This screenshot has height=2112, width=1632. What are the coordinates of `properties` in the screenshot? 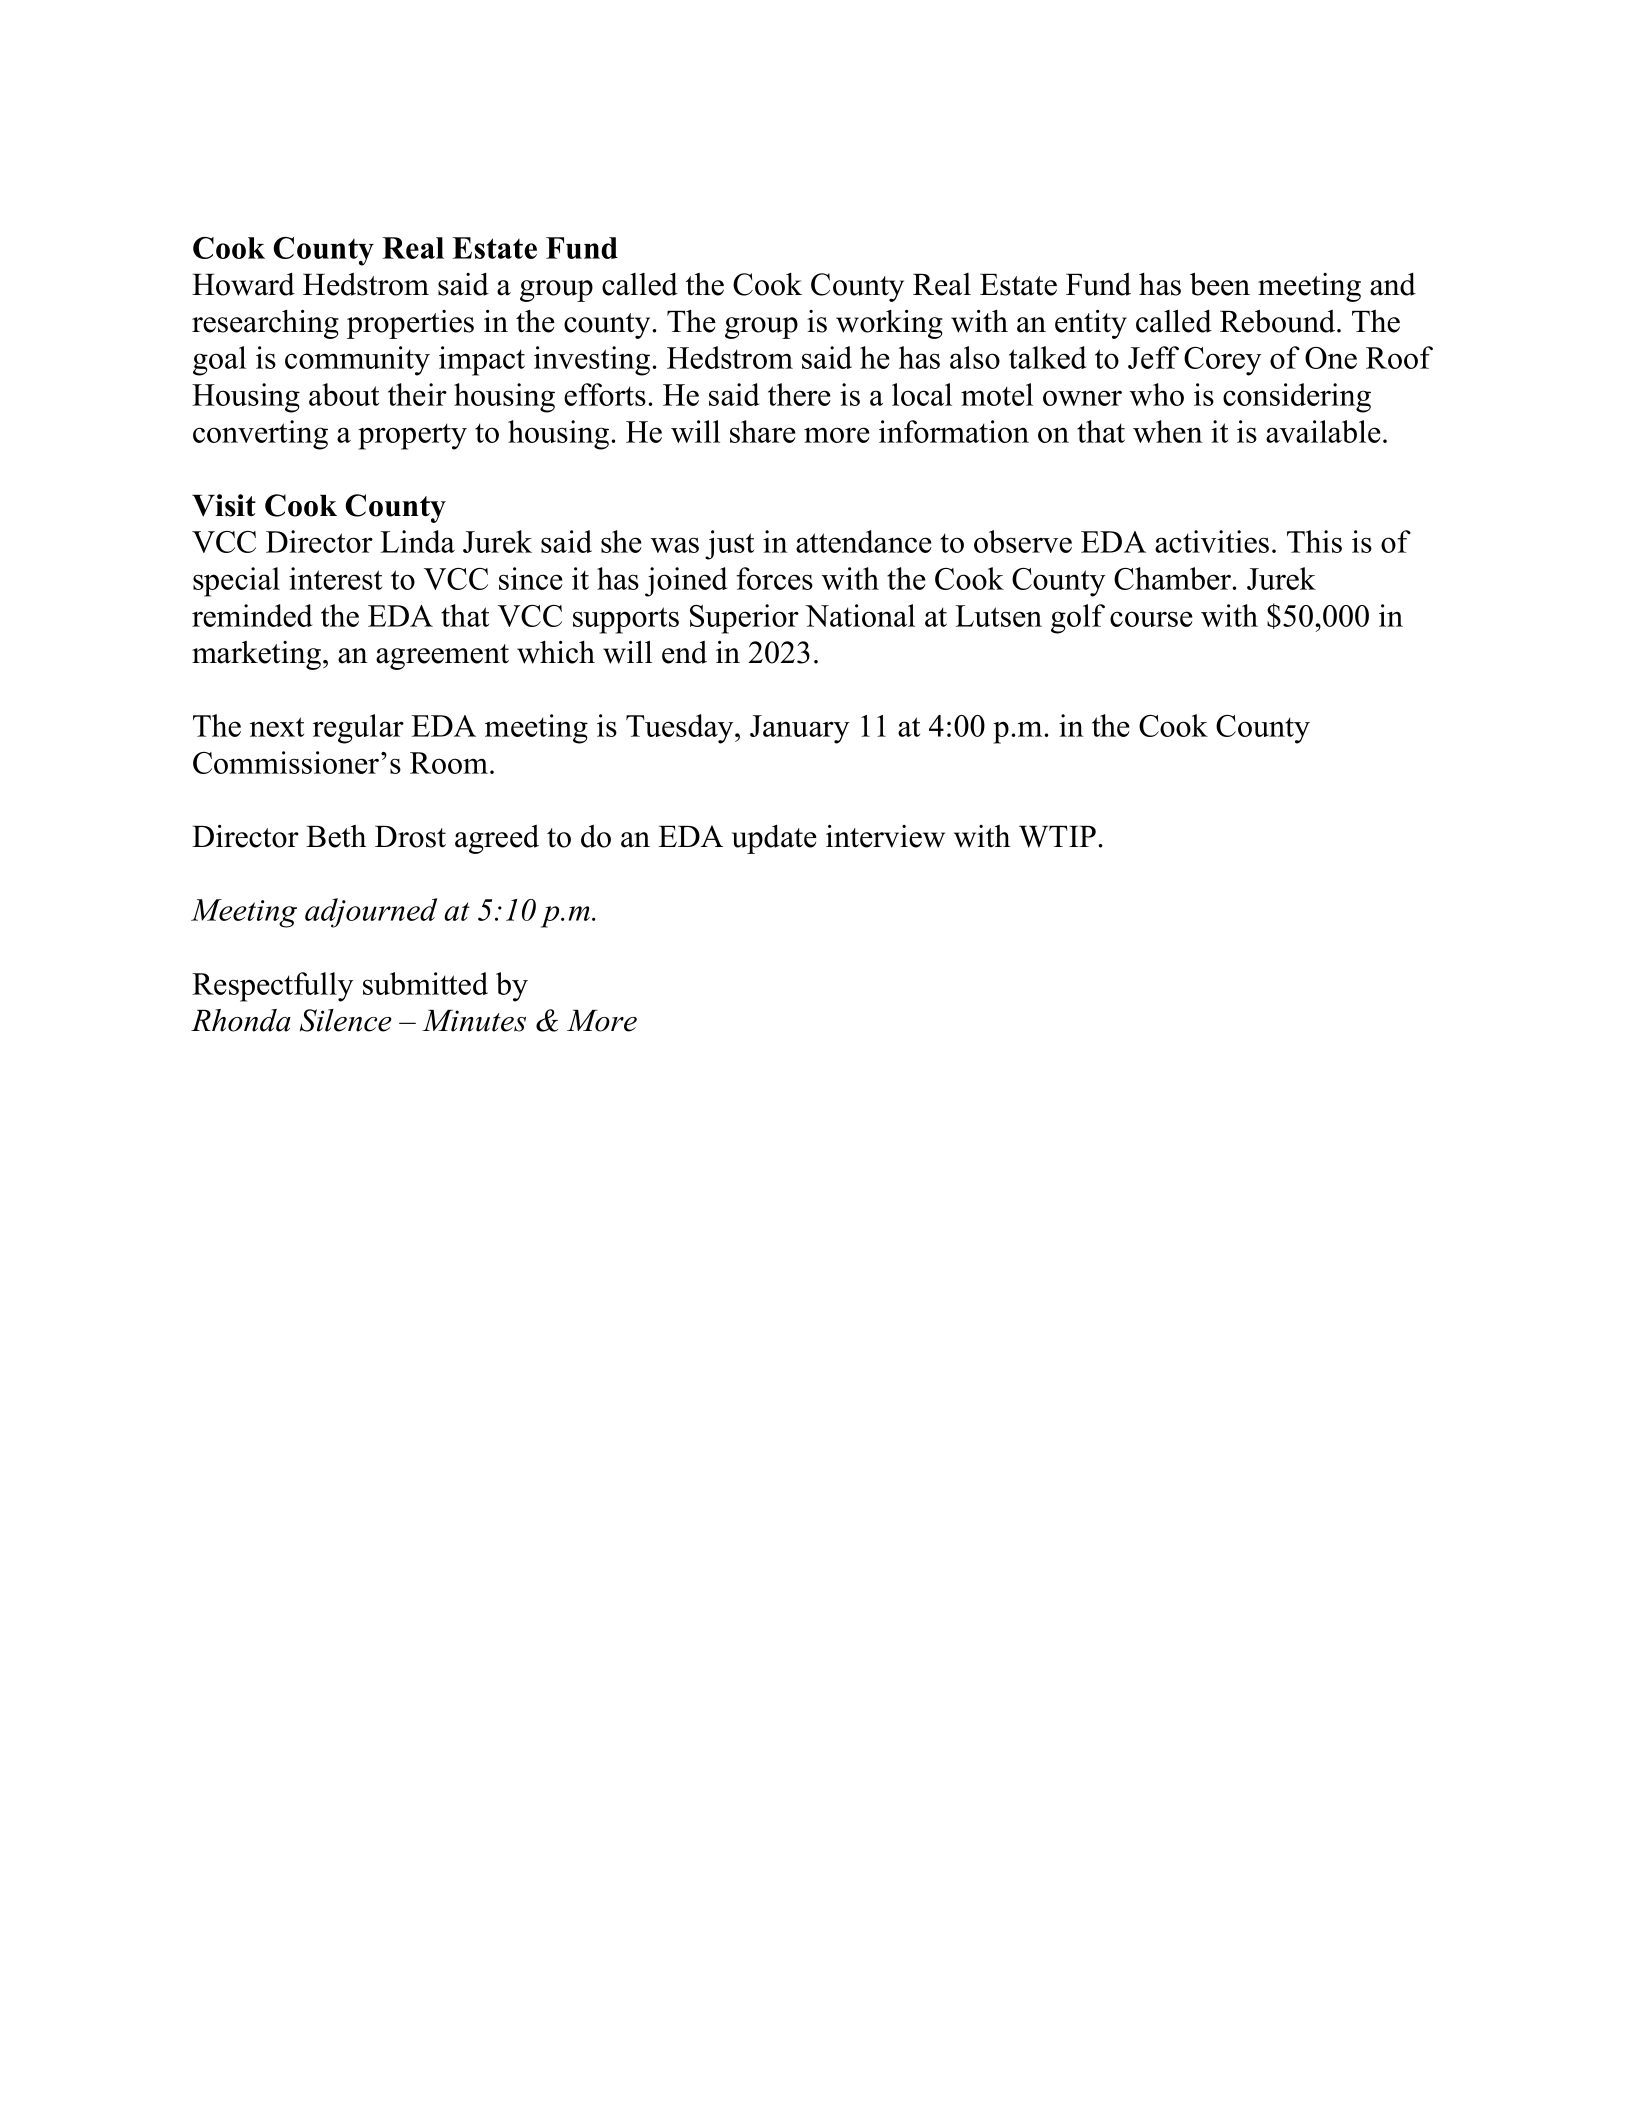 It's located at (410, 324).
